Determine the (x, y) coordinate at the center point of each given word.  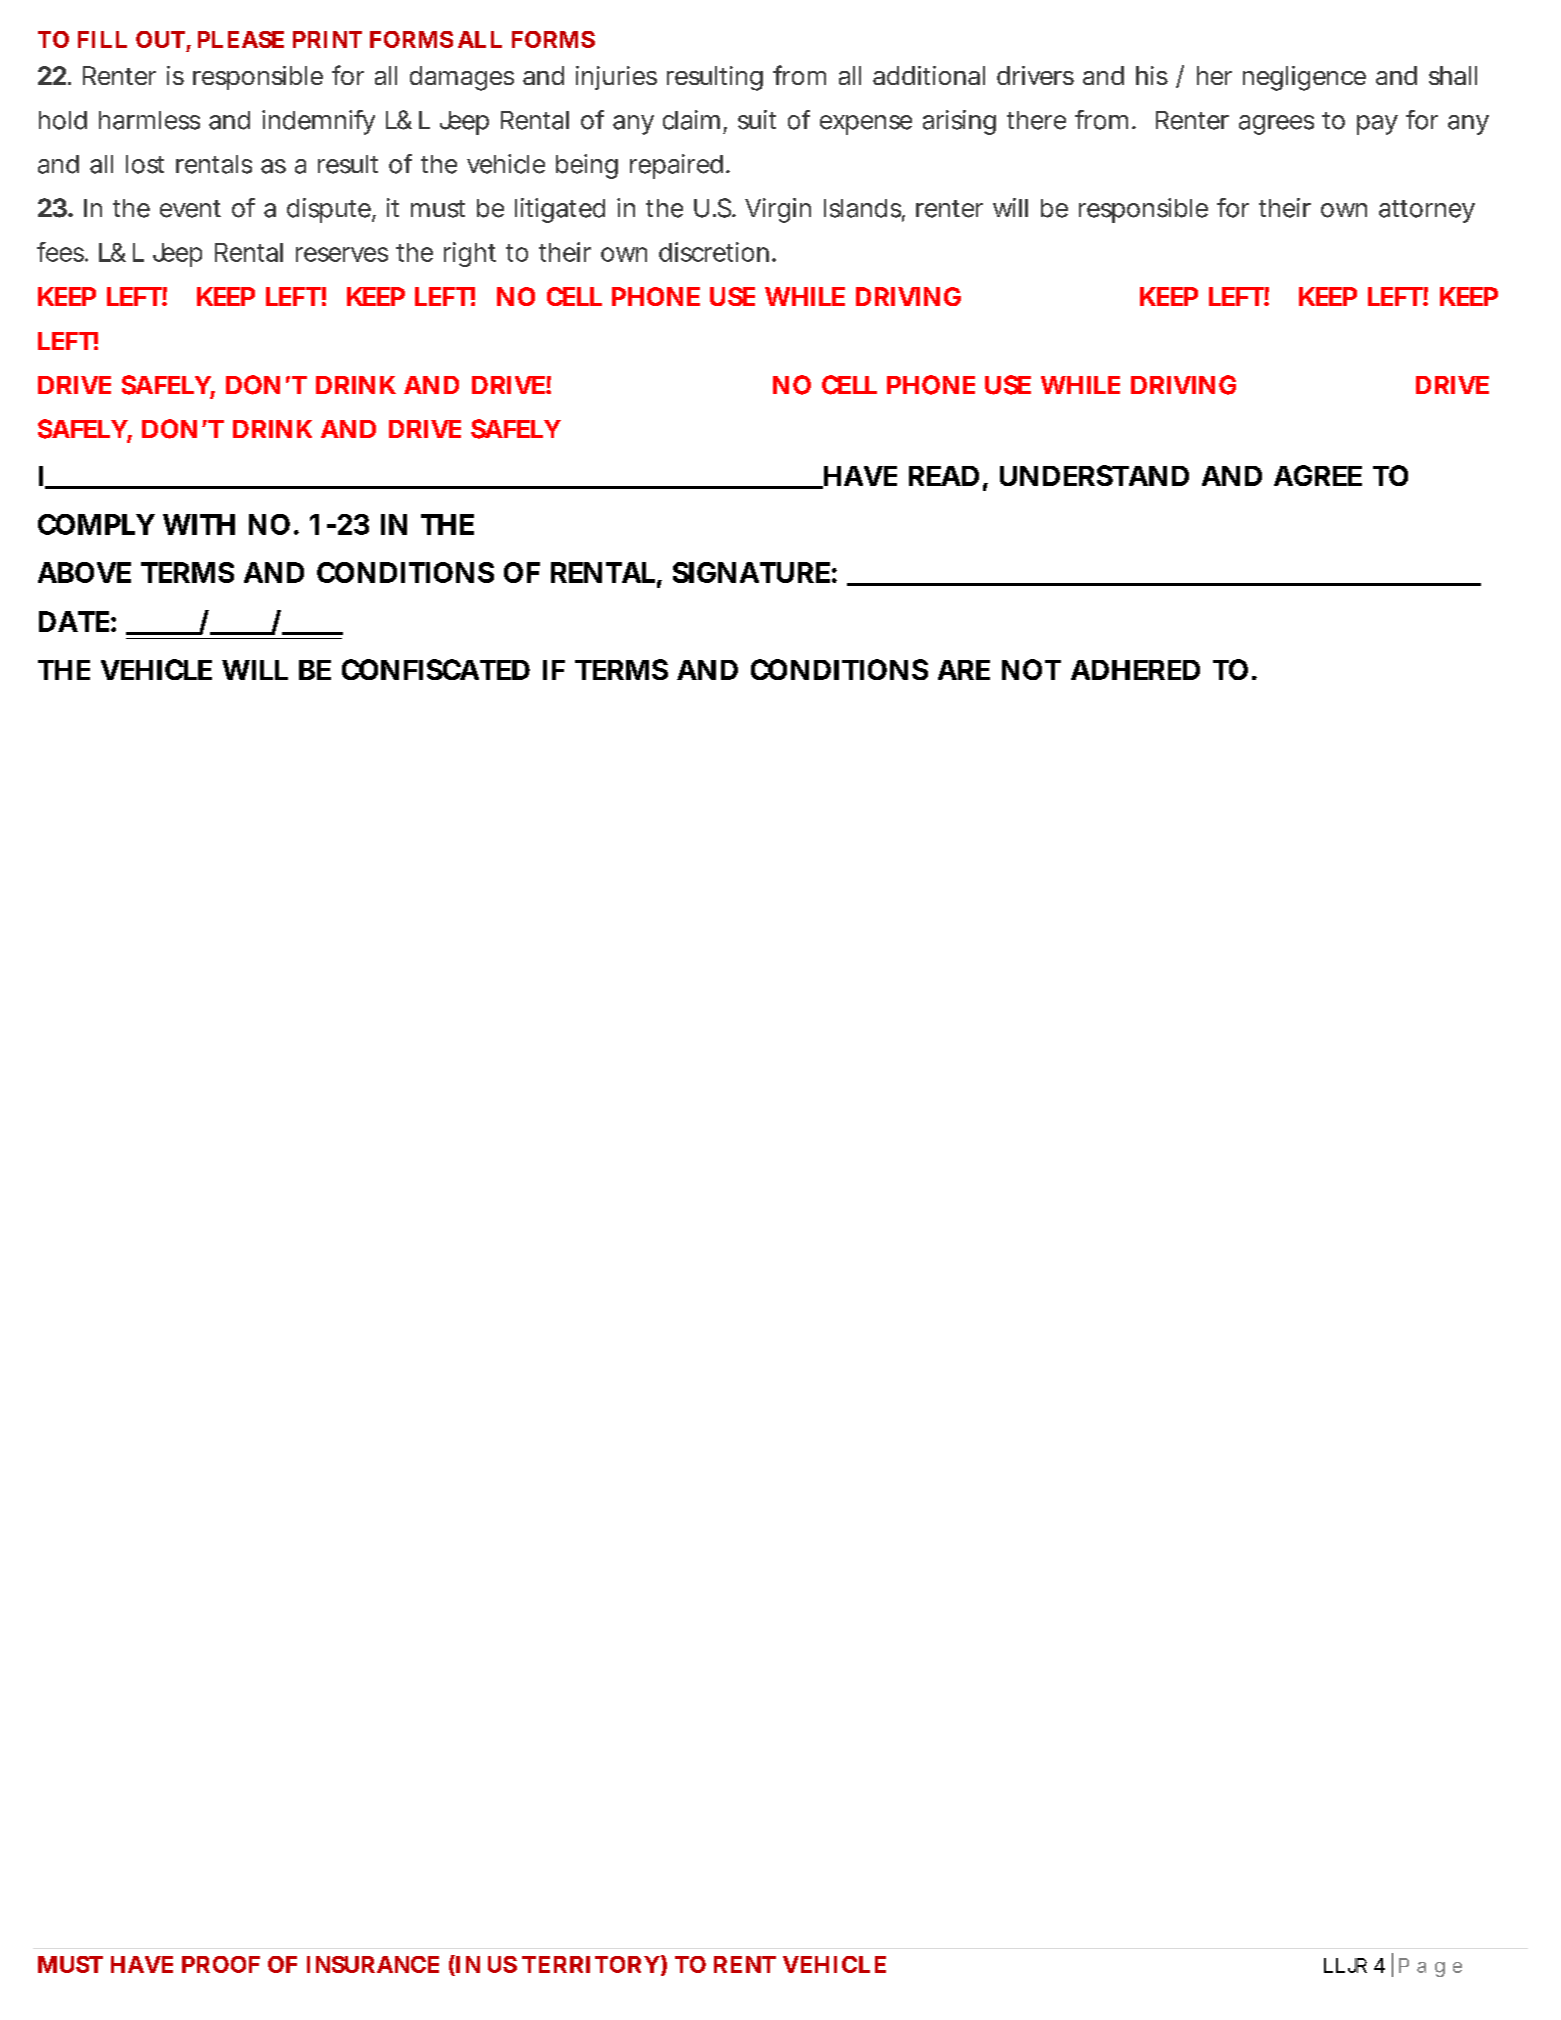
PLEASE (241, 39)
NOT (1031, 669)
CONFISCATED (436, 669)
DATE (74, 621)
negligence (1304, 78)
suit (757, 120)
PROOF (221, 1964)
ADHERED (1135, 670)
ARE (964, 670)
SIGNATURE (751, 572)
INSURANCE (373, 1964)
